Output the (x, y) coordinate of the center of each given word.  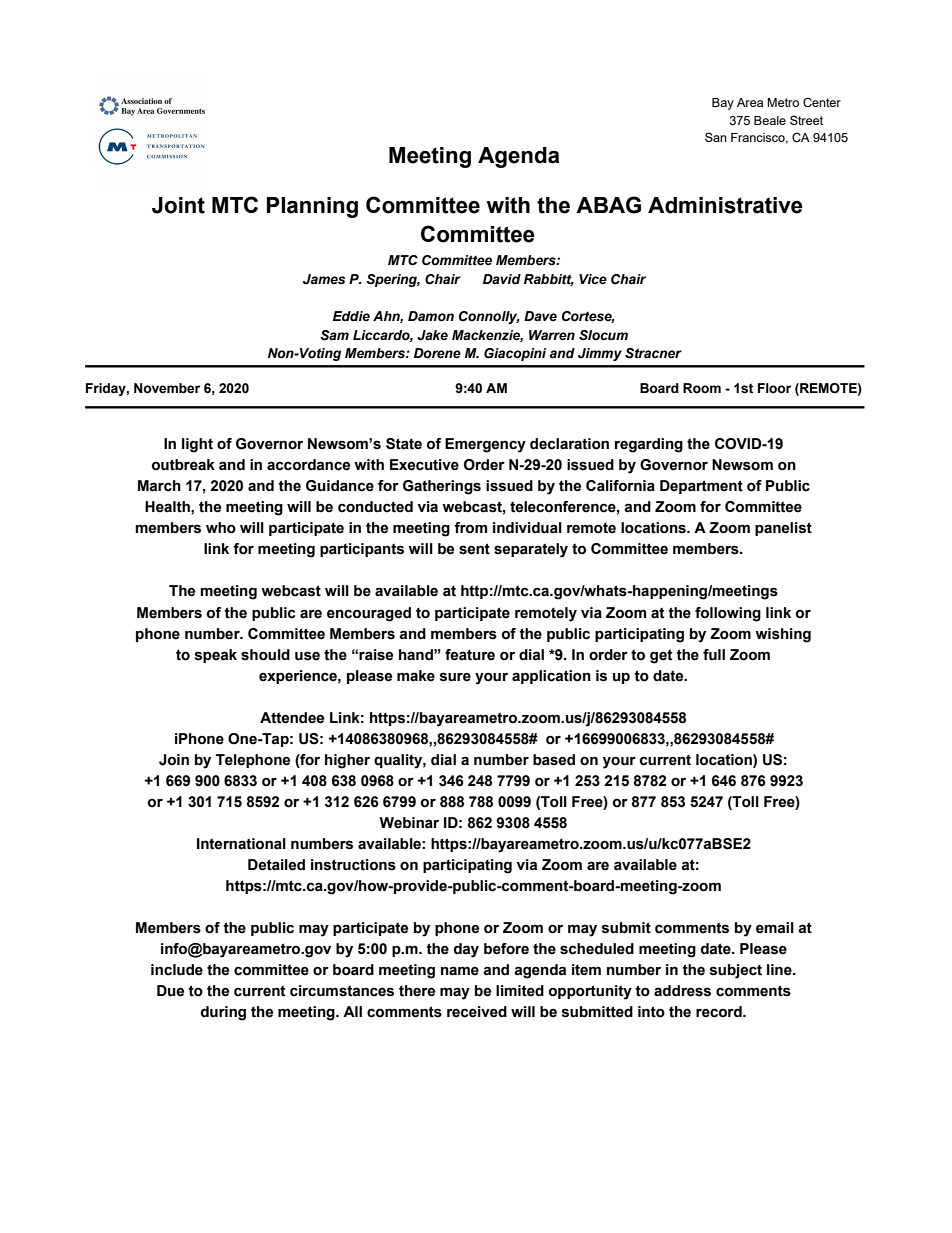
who (221, 528)
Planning (312, 207)
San (716, 137)
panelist (783, 529)
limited (520, 991)
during (223, 1013)
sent (474, 549)
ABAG (608, 205)
